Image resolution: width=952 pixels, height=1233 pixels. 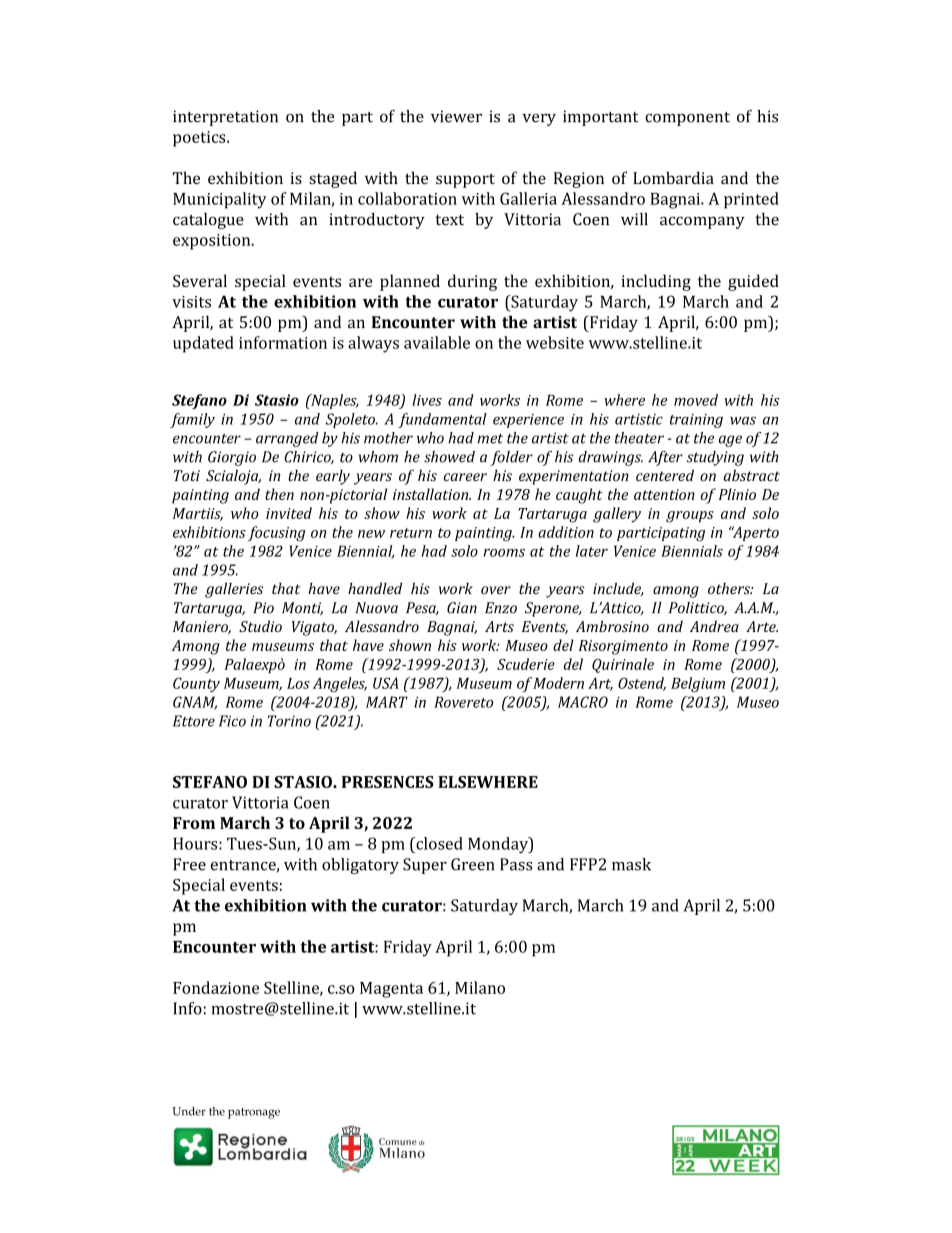 I want to click on Pio, so click(x=263, y=608).
